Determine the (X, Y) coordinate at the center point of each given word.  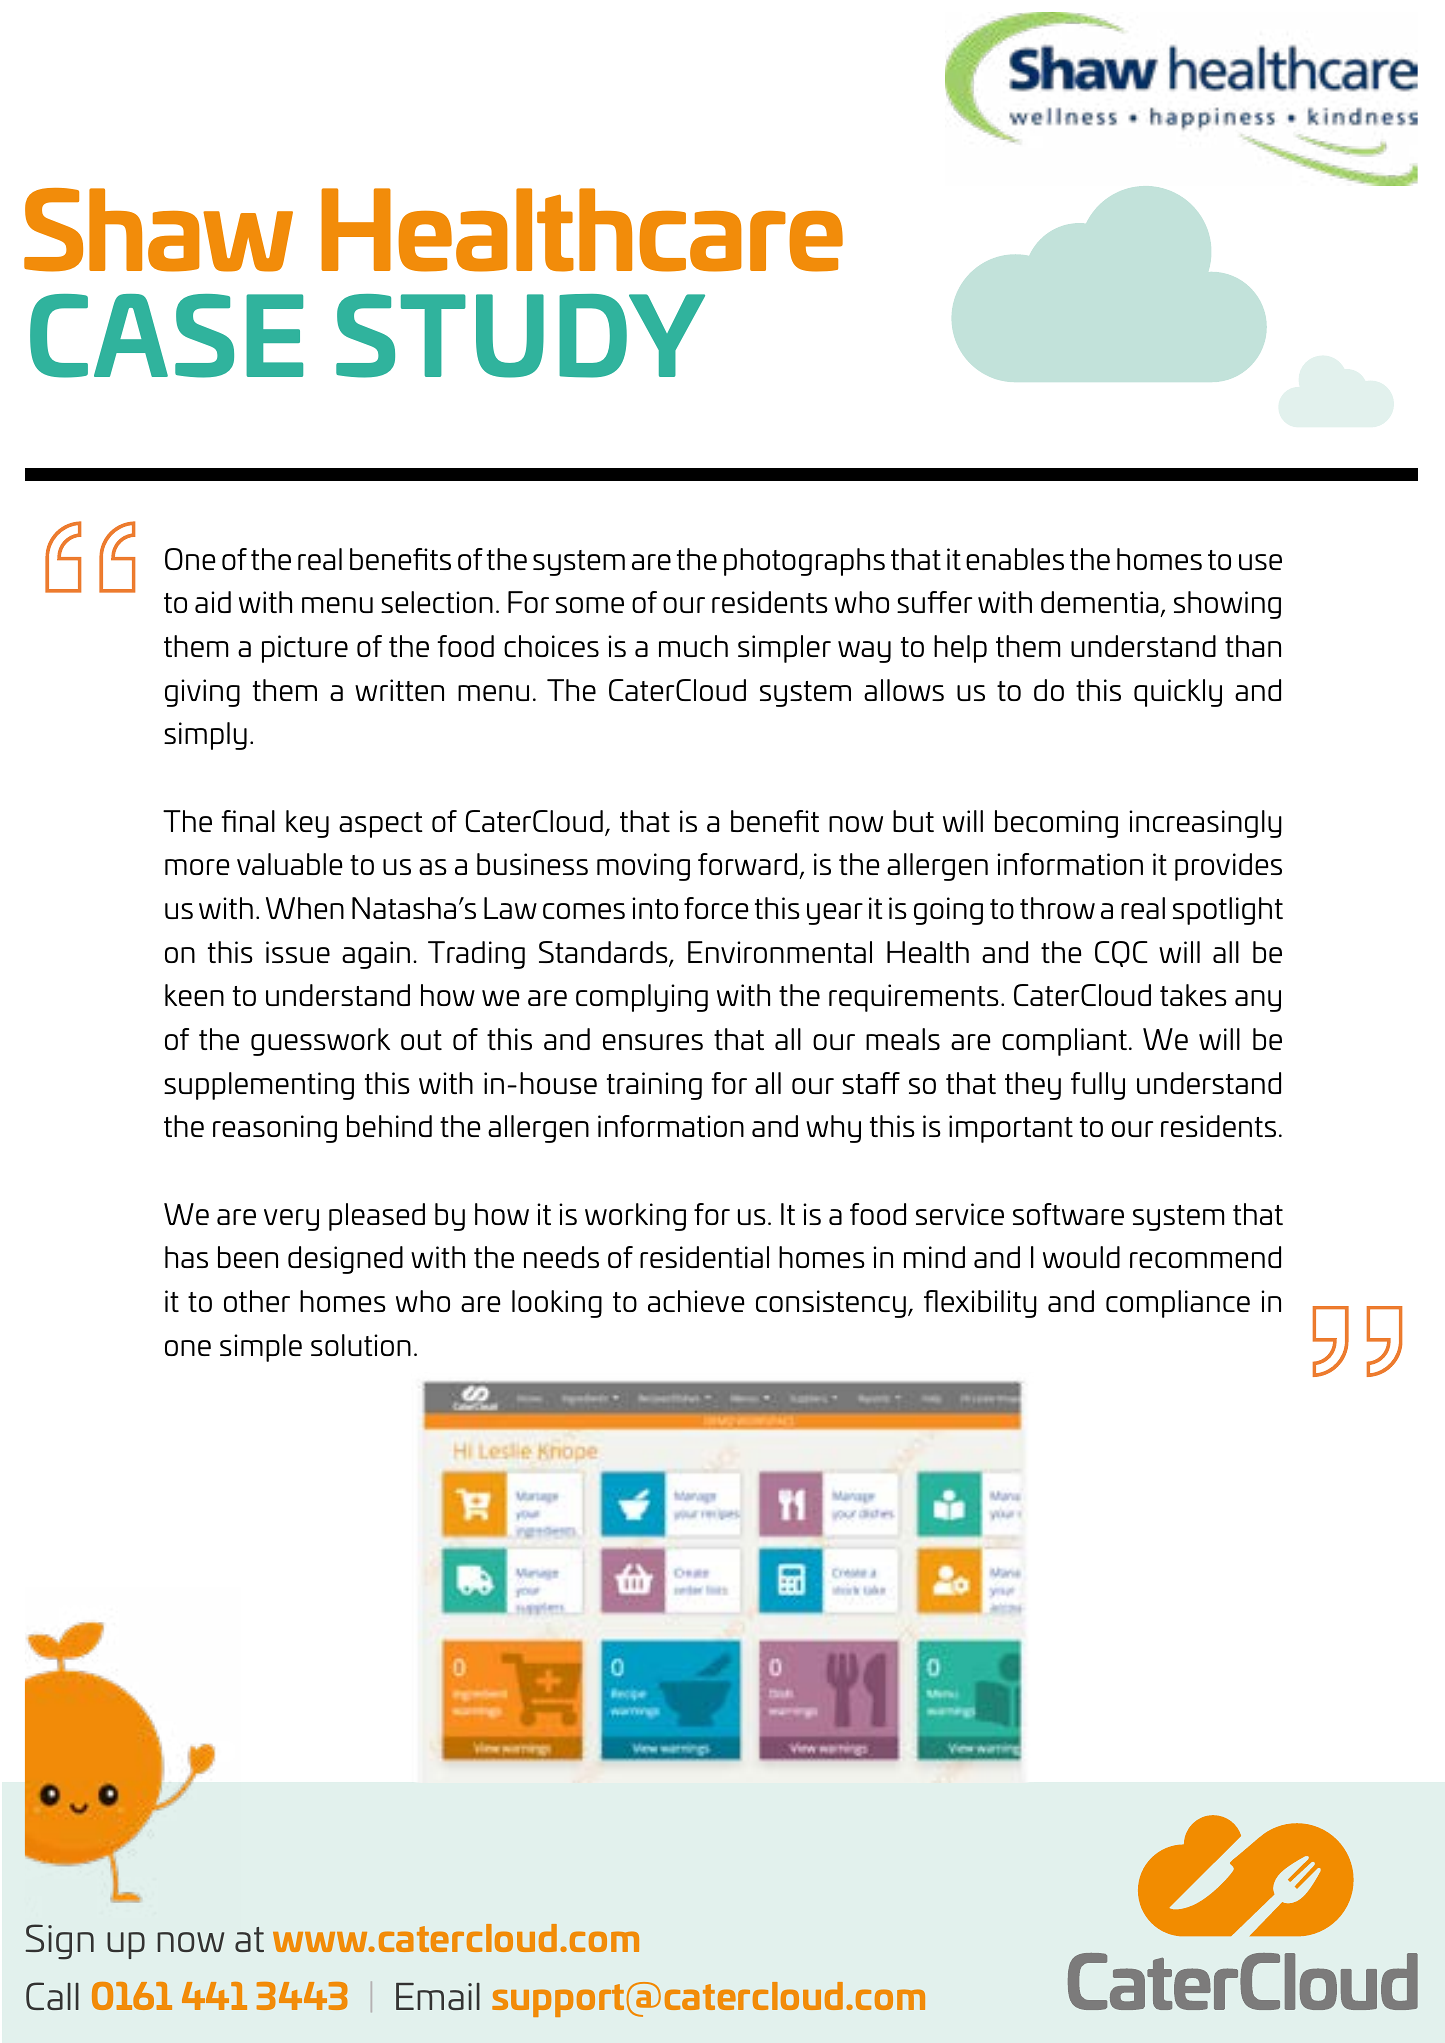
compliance (1178, 1304)
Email (438, 1996)
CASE (166, 336)
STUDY (520, 336)
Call (52, 1996)
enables (1015, 559)
